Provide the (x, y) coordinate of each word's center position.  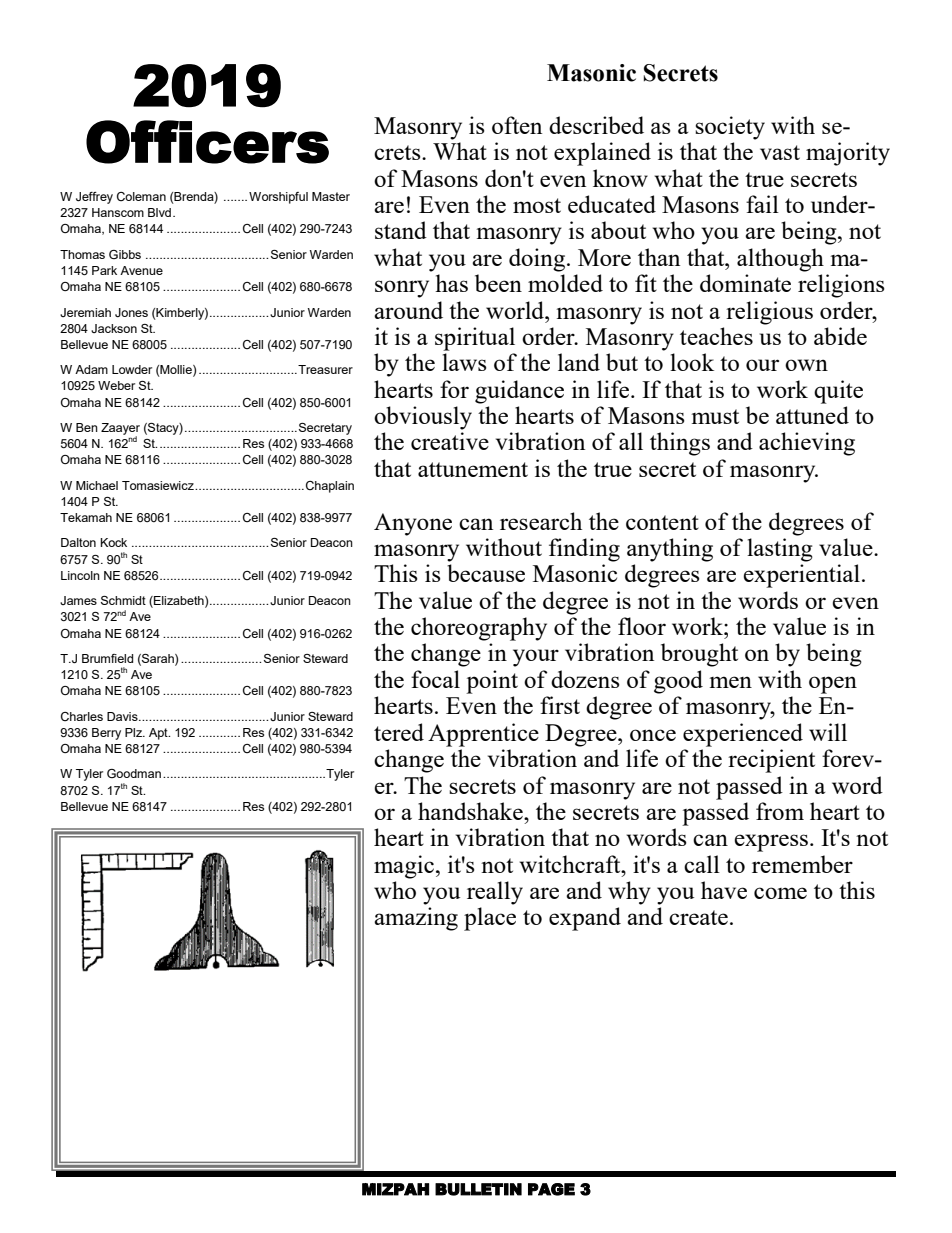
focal (435, 679)
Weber (116, 385)
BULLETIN (478, 1189)
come (780, 893)
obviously (423, 418)
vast (780, 152)
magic (404, 867)
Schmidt (123, 600)
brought (699, 655)
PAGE (551, 1189)
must (715, 416)
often (517, 125)
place (490, 919)
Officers (207, 142)
